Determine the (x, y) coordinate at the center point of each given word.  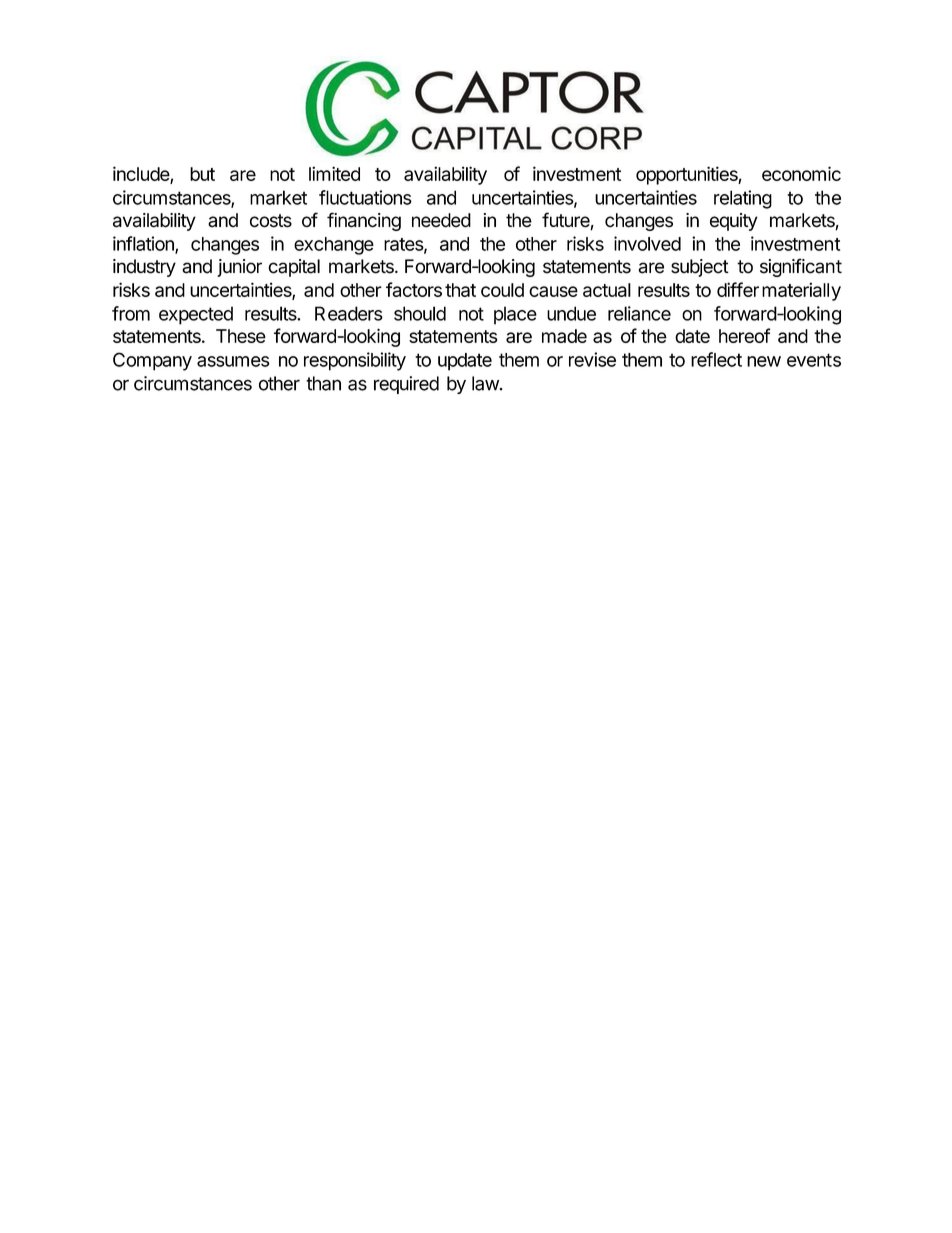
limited (334, 173)
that (460, 290)
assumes (233, 361)
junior (239, 268)
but (202, 174)
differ (738, 289)
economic (801, 173)
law (485, 383)
